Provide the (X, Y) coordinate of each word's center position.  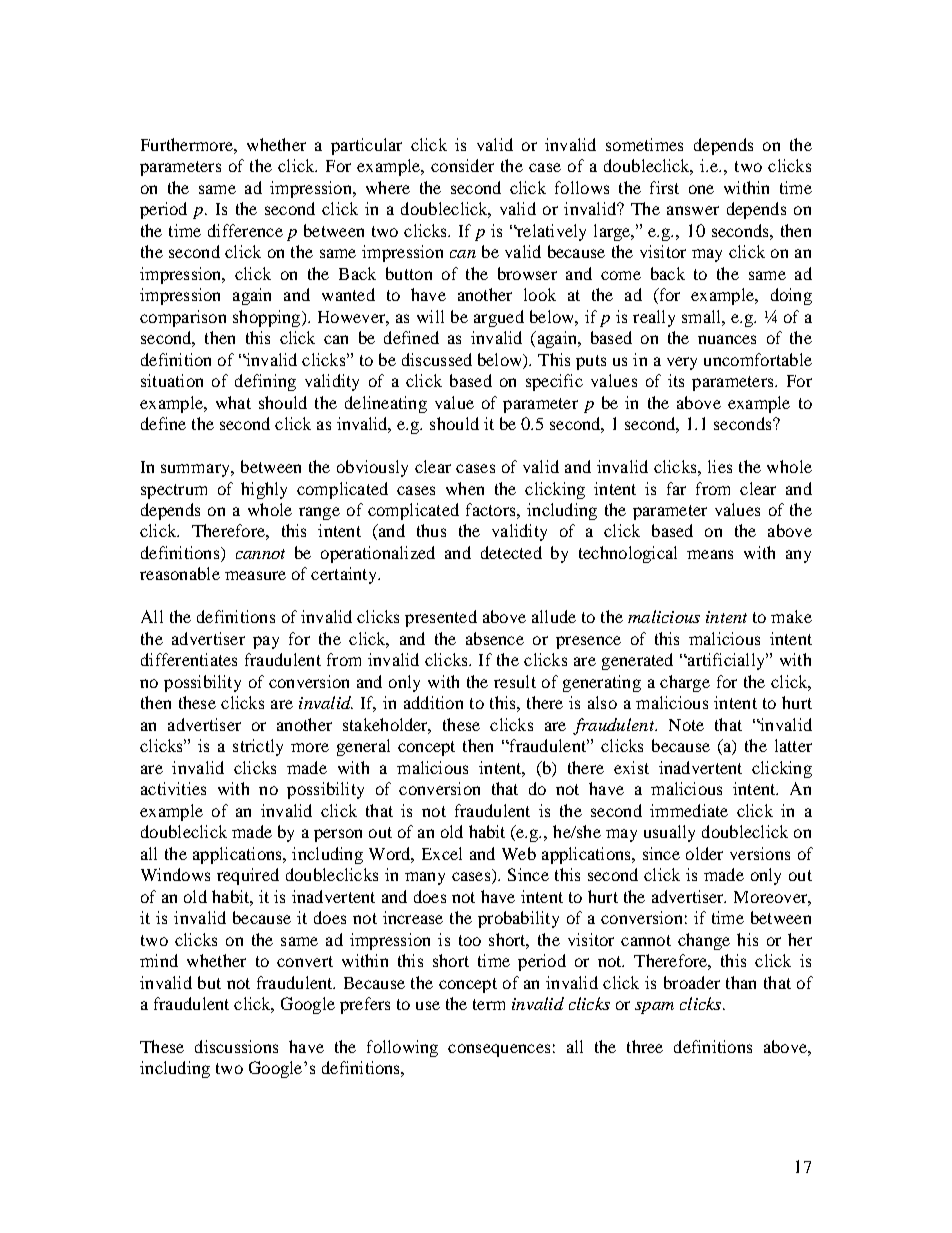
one (701, 189)
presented (441, 618)
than (741, 982)
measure (255, 575)
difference (245, 230)
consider (462, 165)
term (489, 1004)
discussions (236, 1046)
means (710, 554)
